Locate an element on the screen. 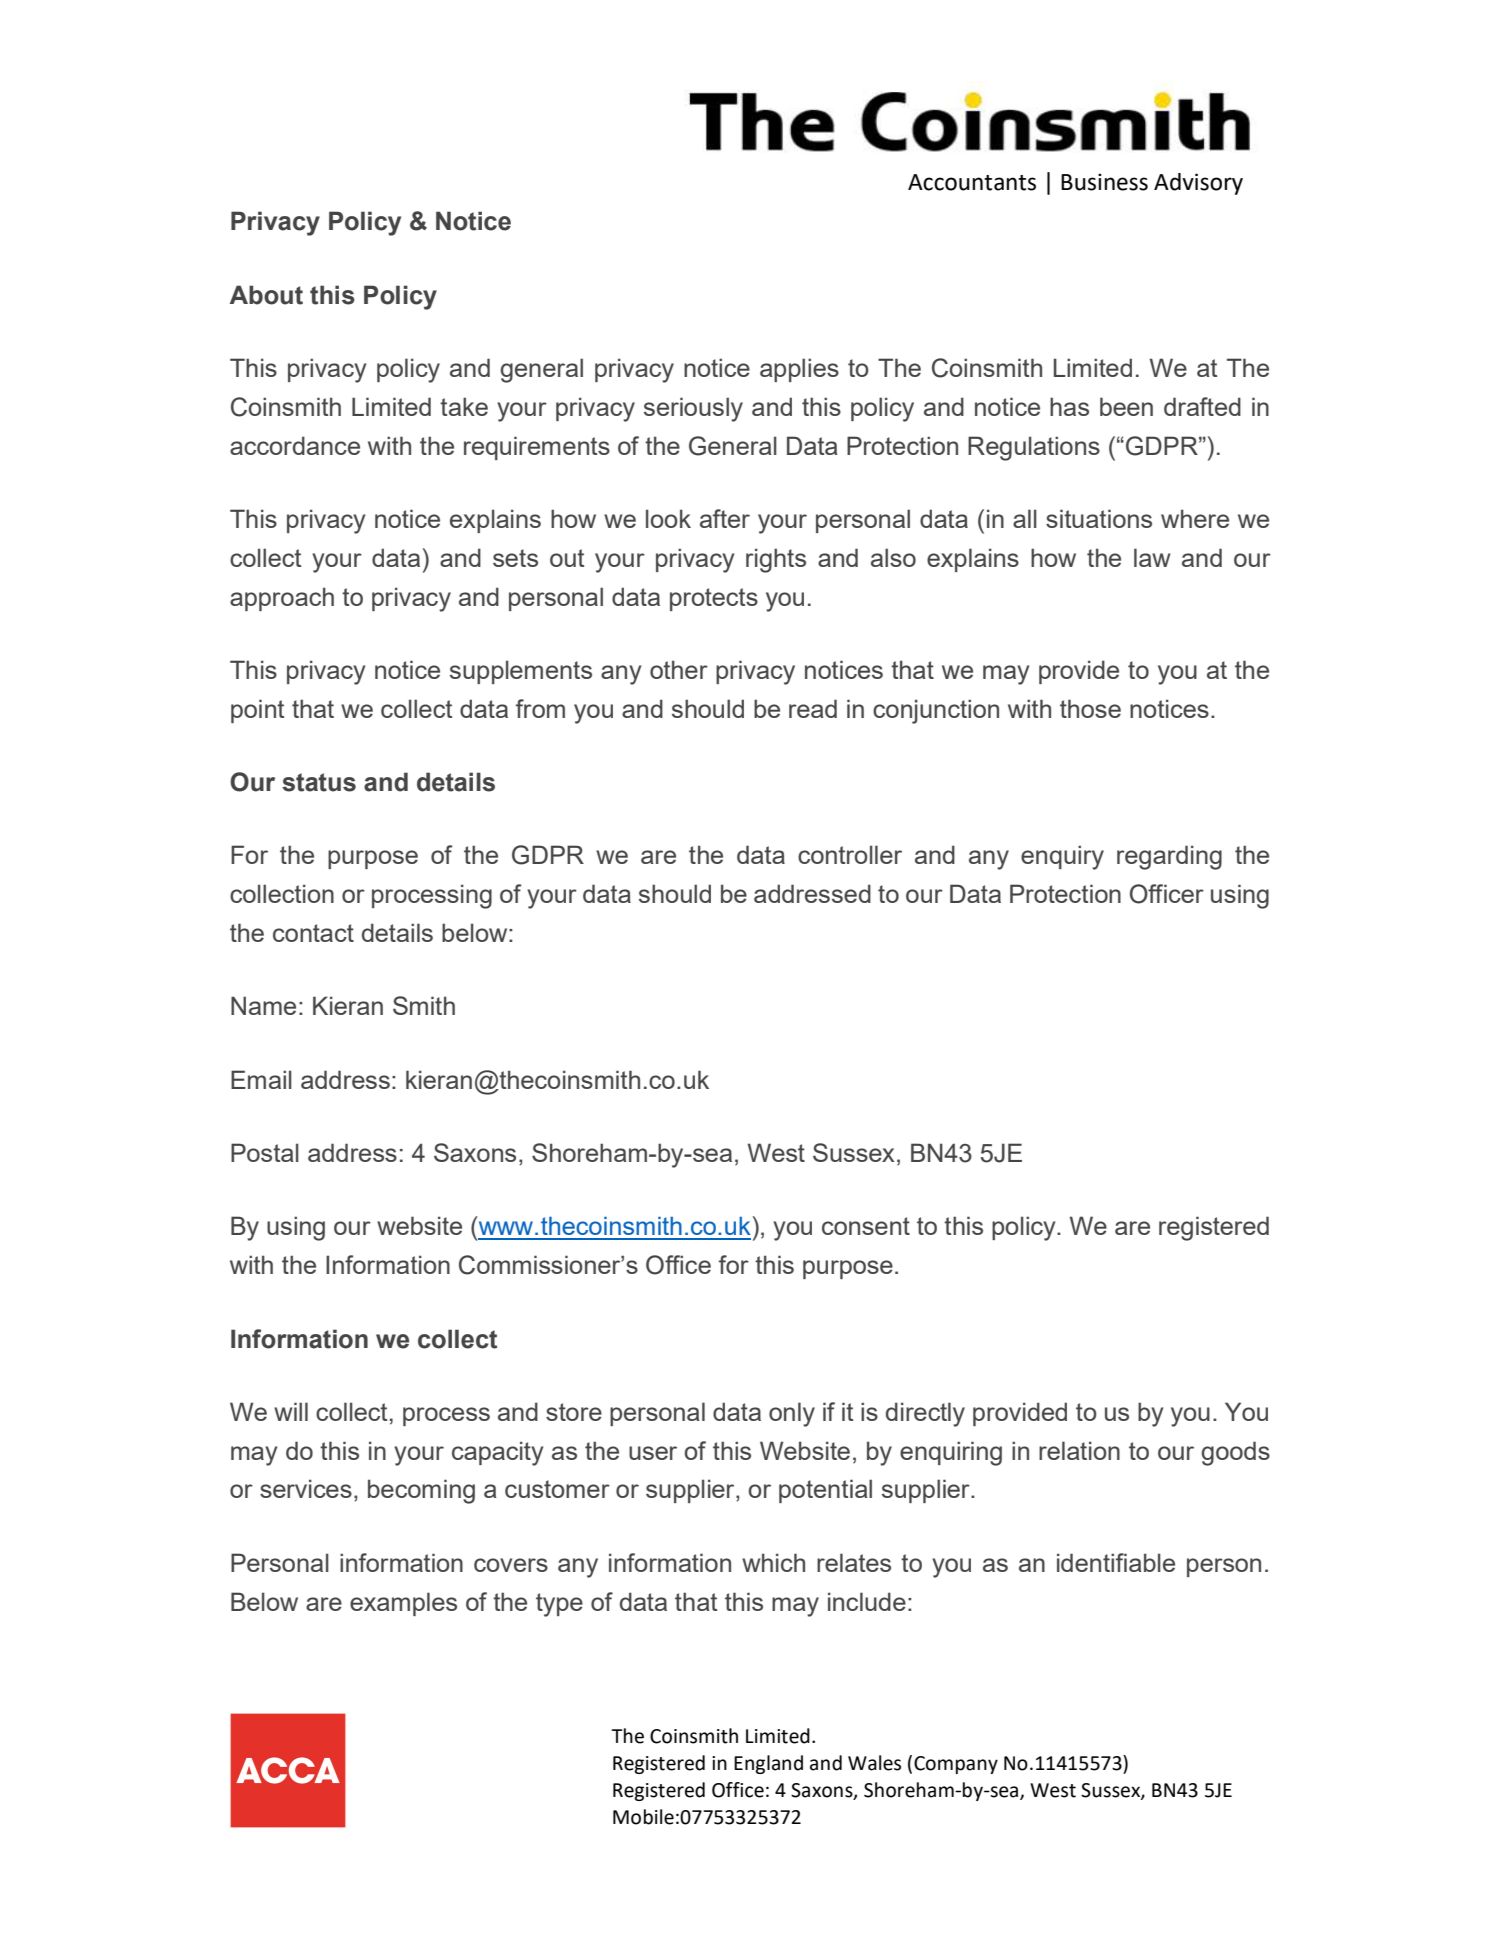 This screenshot has width=1502, height=1944. Postal is located at coordinates (265, 1152).
